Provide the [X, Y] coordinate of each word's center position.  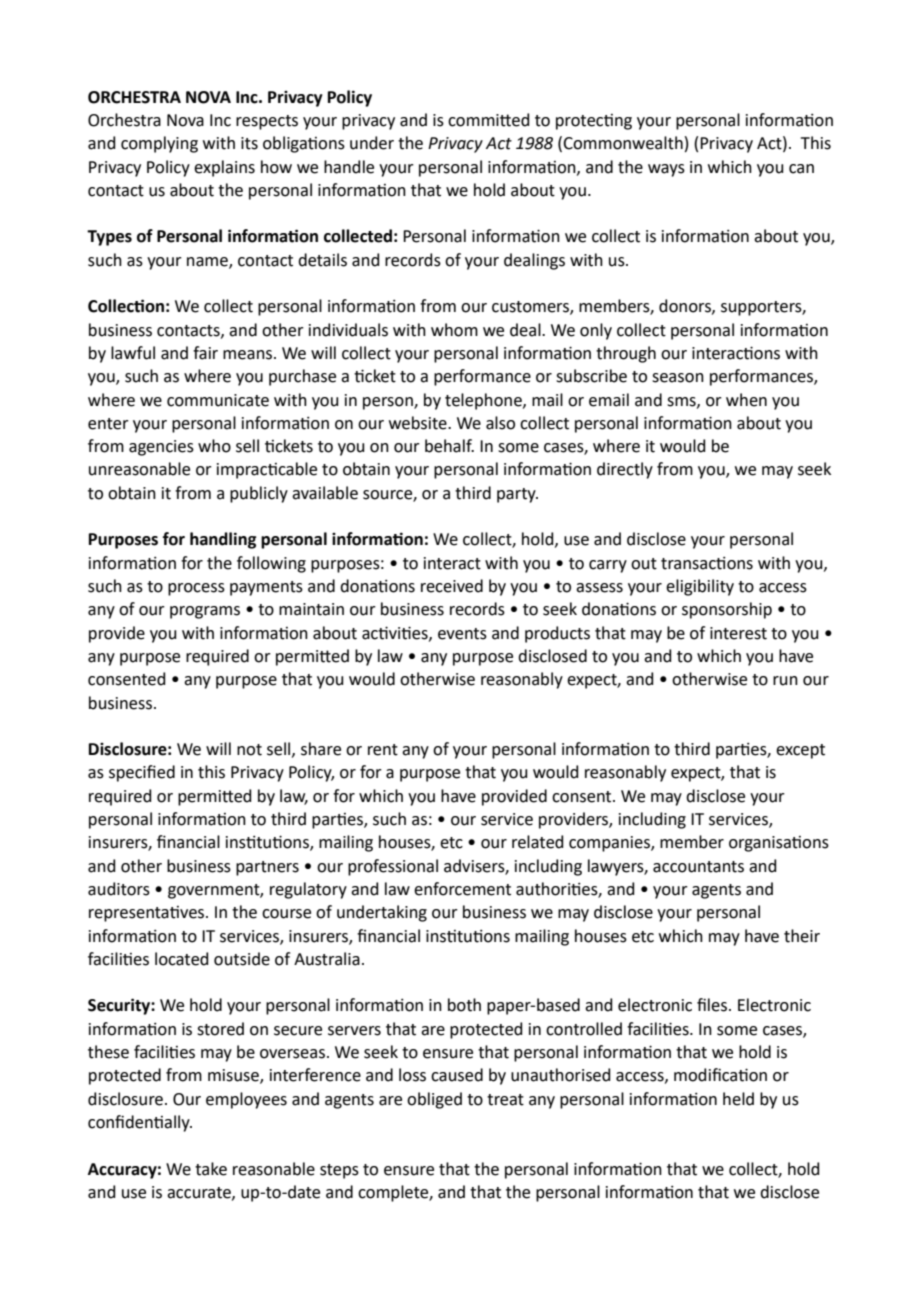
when [746, 400]
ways [666, 170]
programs [205, 612]
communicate [218, 400]
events [462, 634]
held [738, 1099]
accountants [698, 867]
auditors [119, 889]
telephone [484, 401]
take [211, 1169]
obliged [434, 1100]
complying [159, 144]
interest [738, 633]
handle [349, 167]
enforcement [462, 889]
